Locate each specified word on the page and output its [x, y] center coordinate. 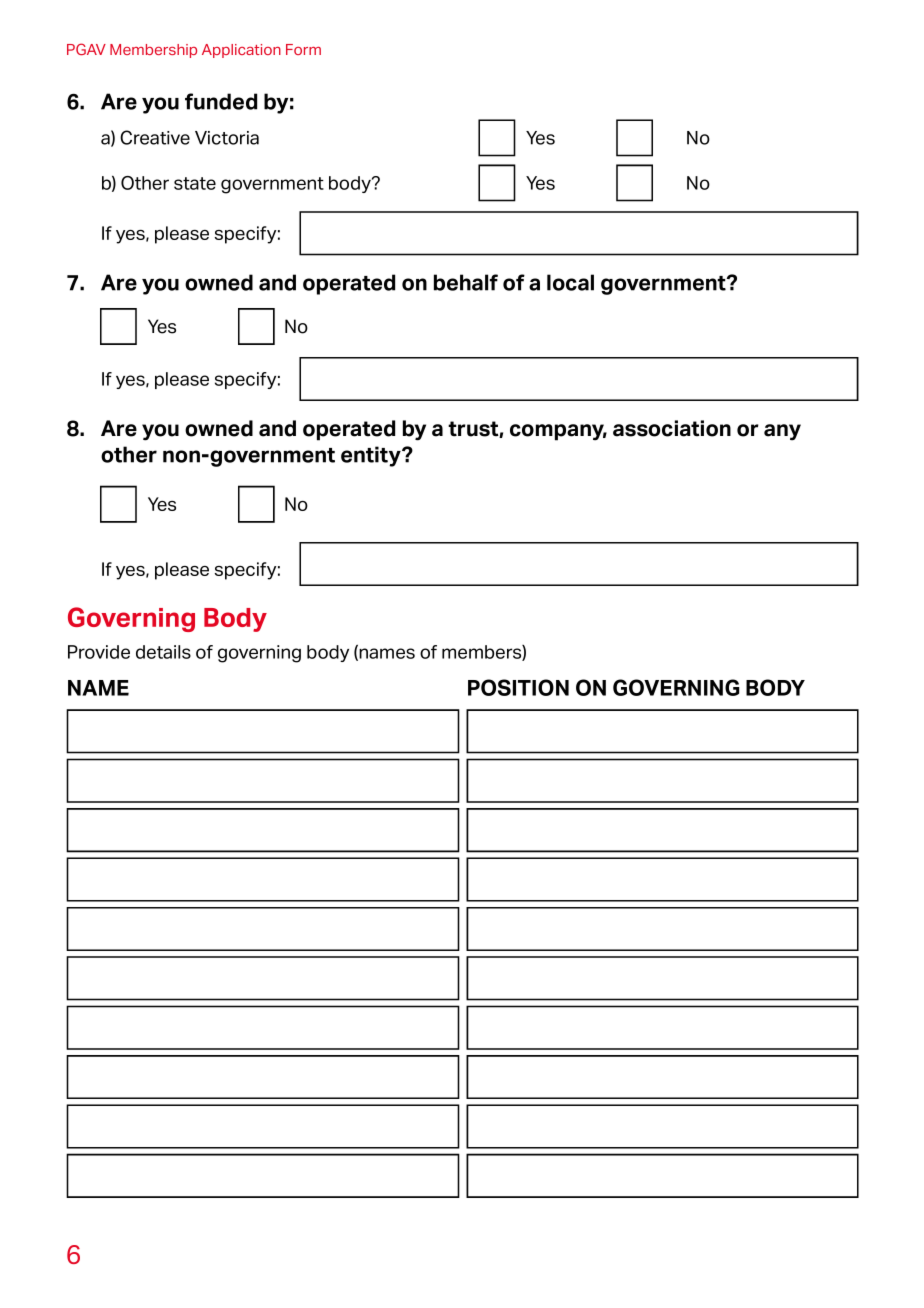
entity [372, 456]
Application [241, 51]
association [672, 428]
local [570, 282]
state [195, 183]
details [163, 652]
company [558, 432]
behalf [466, 282]
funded [221, 101]
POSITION [518, 687]
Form [303, 49]
